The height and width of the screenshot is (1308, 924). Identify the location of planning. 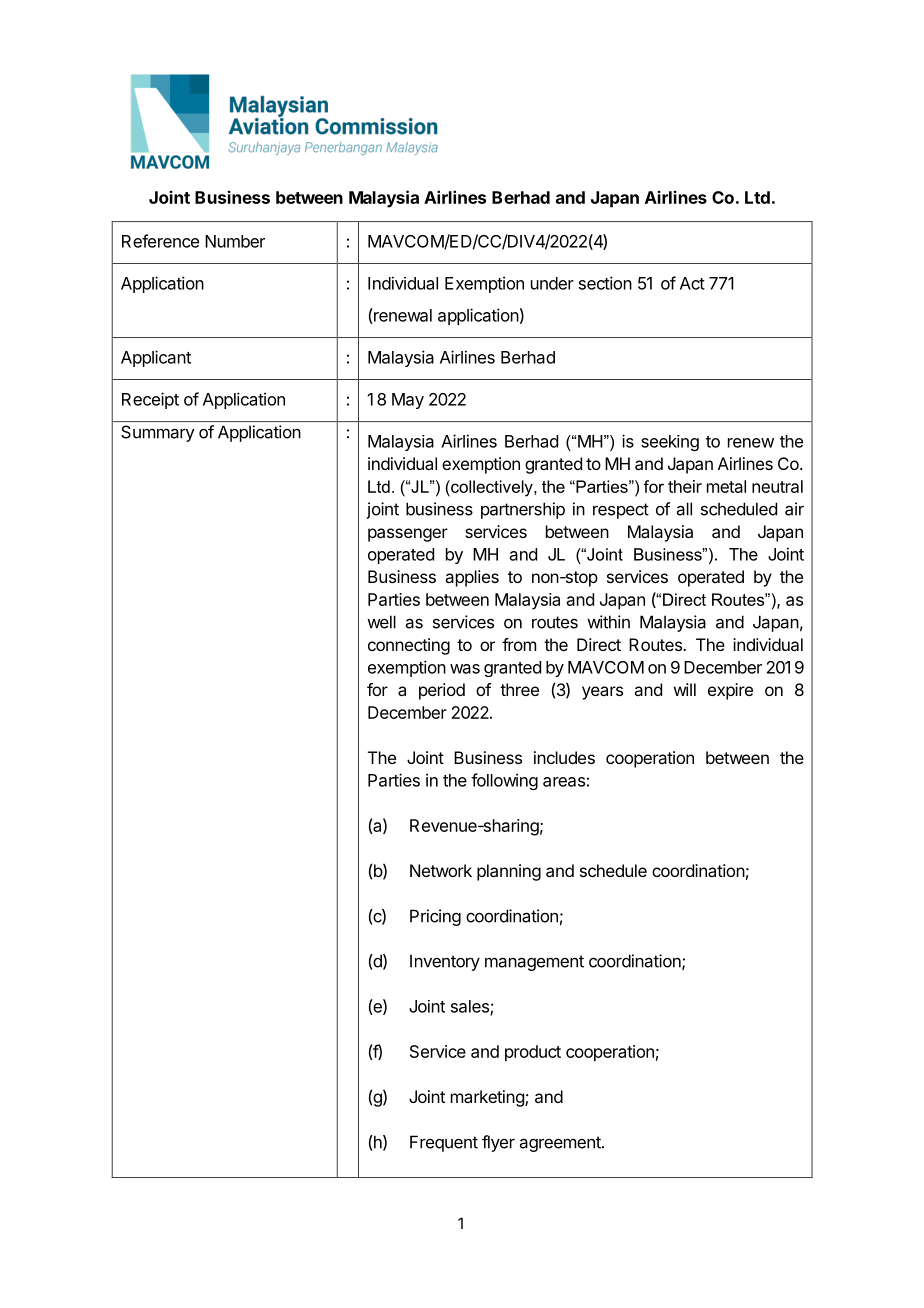
(509, 872).
